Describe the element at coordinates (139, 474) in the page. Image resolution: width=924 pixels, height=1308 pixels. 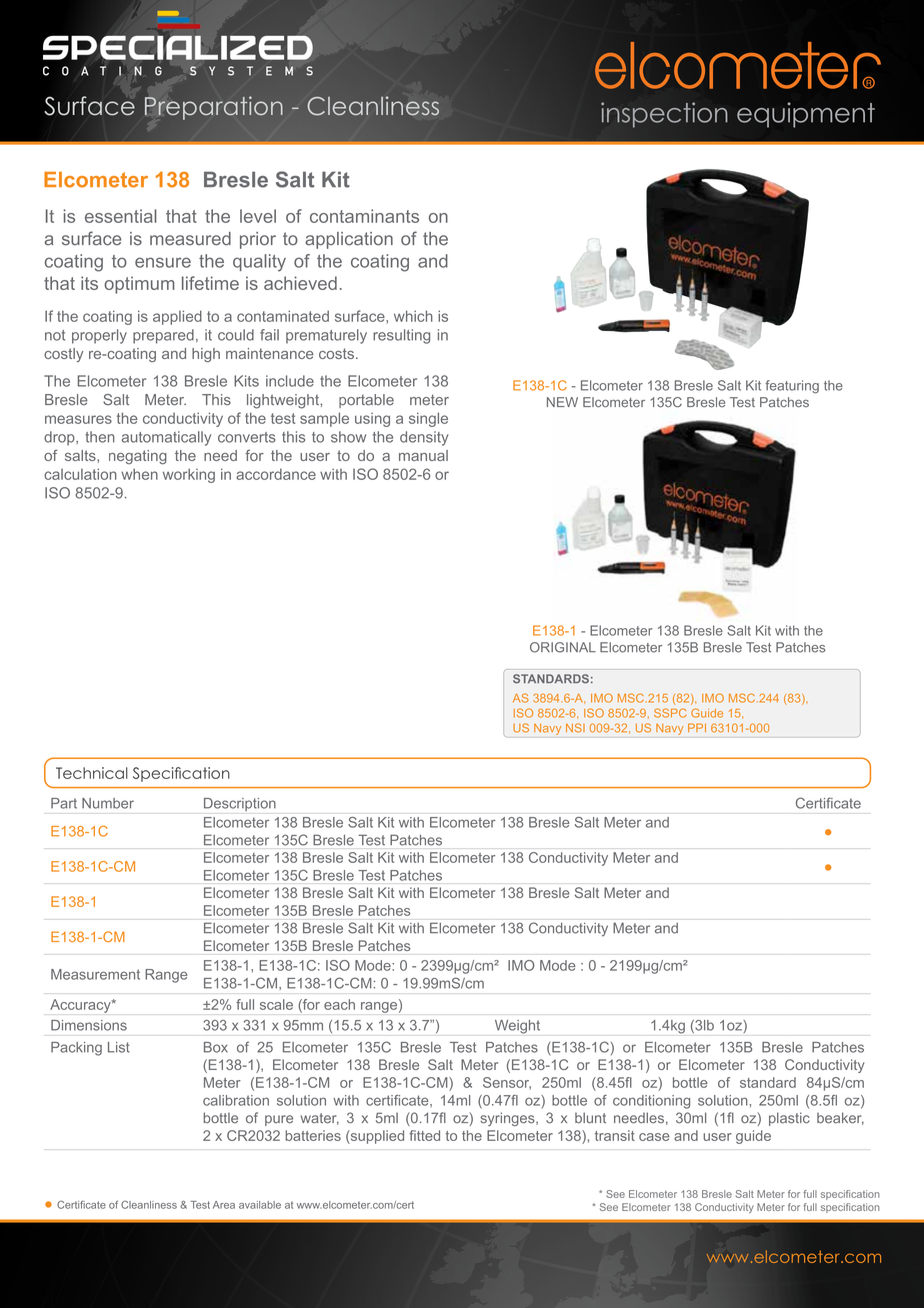
I see `when` at that location.
